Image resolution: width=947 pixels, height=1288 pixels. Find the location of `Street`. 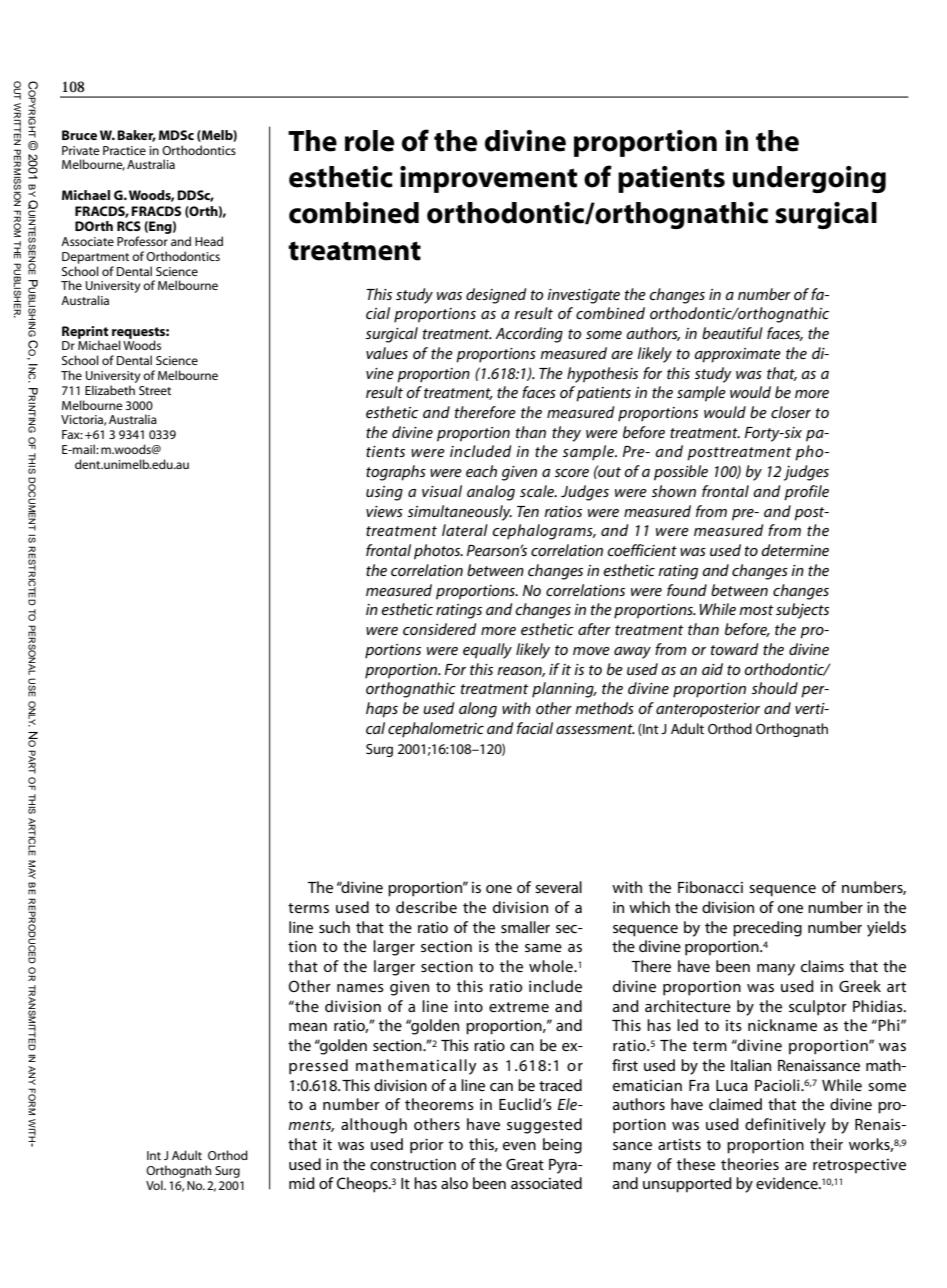

Street is located at coordinates (155, 390).
